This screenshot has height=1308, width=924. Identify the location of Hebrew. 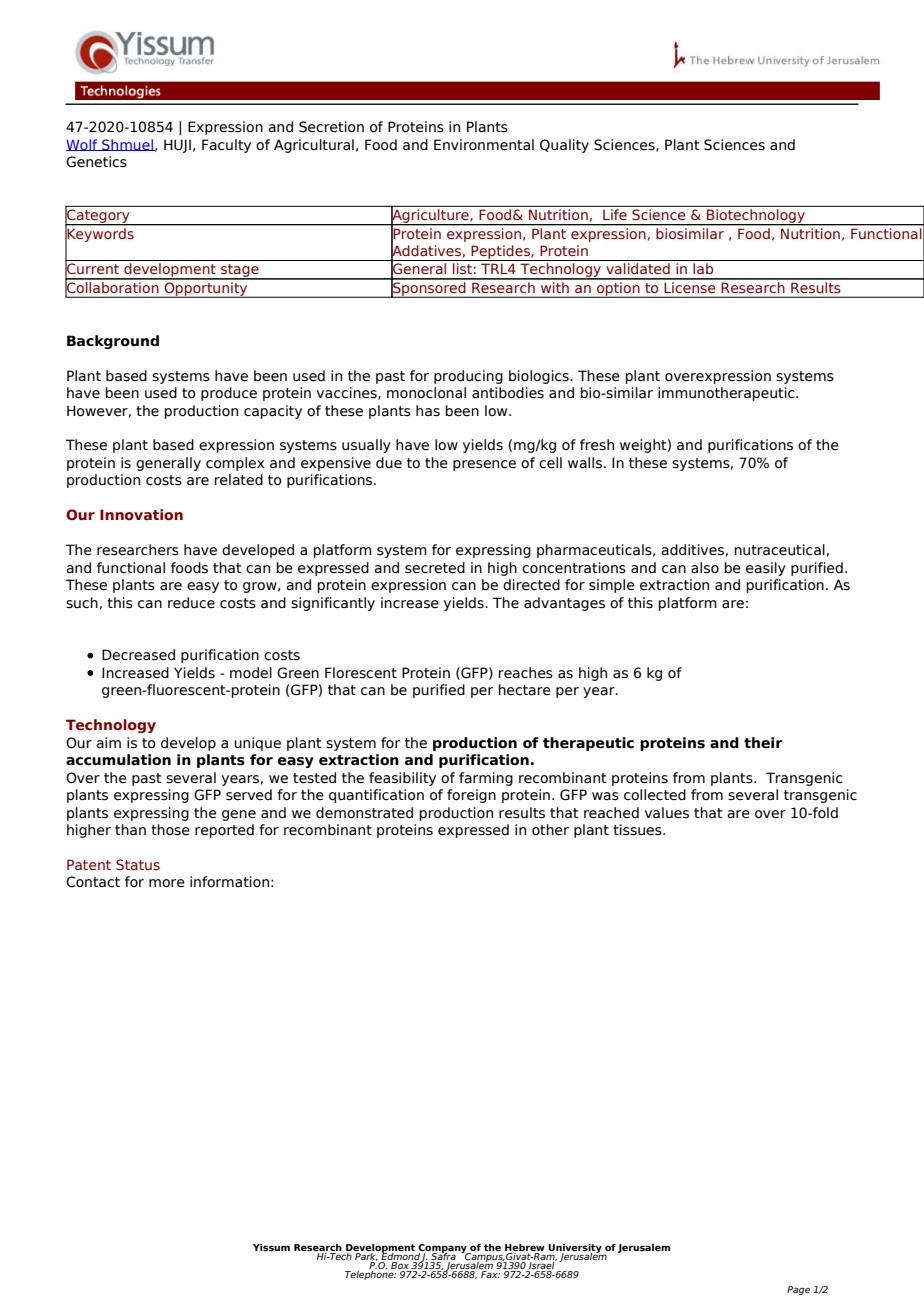
(525, 1247).
